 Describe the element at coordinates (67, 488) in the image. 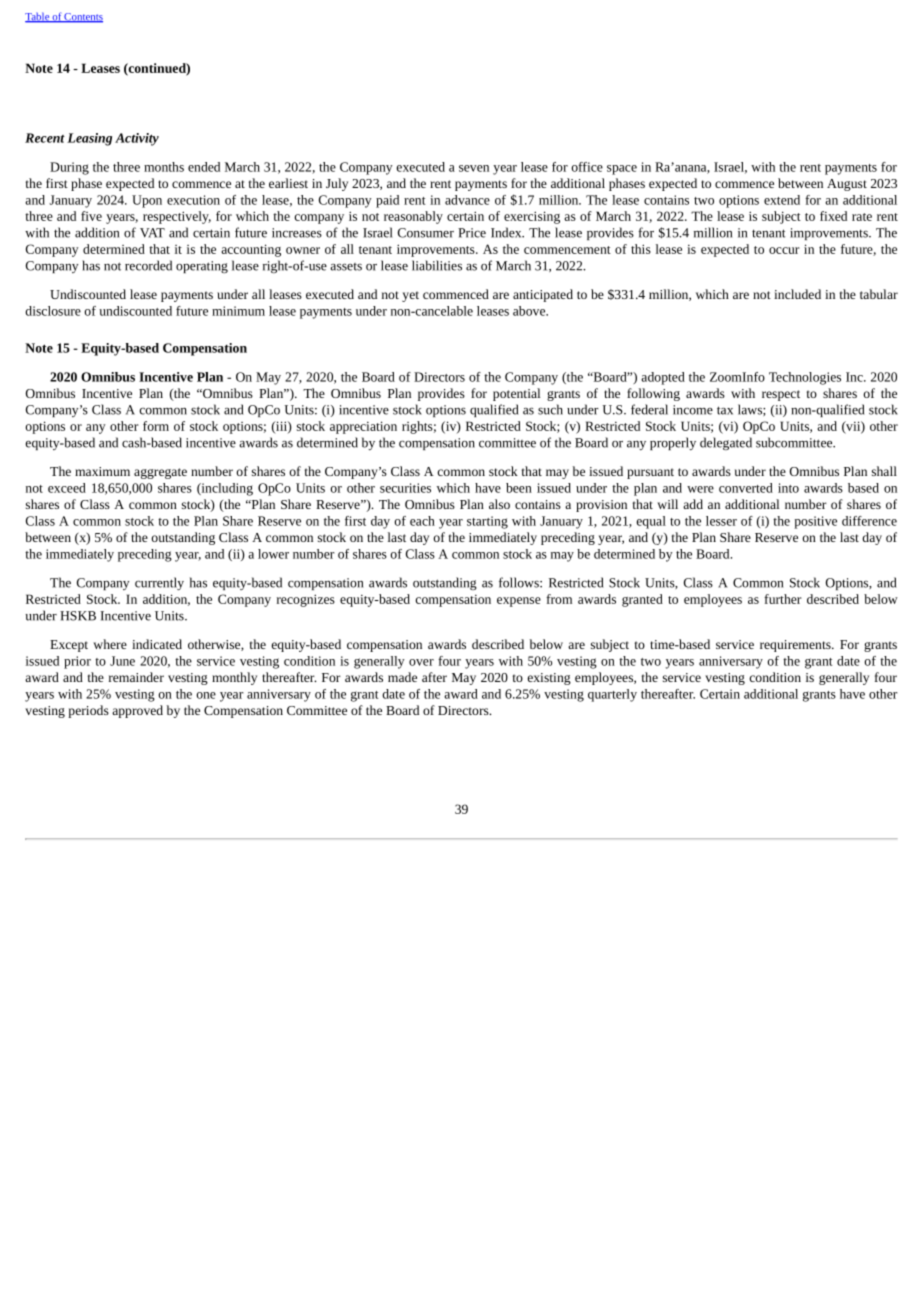

I see `exceed` at that location.
